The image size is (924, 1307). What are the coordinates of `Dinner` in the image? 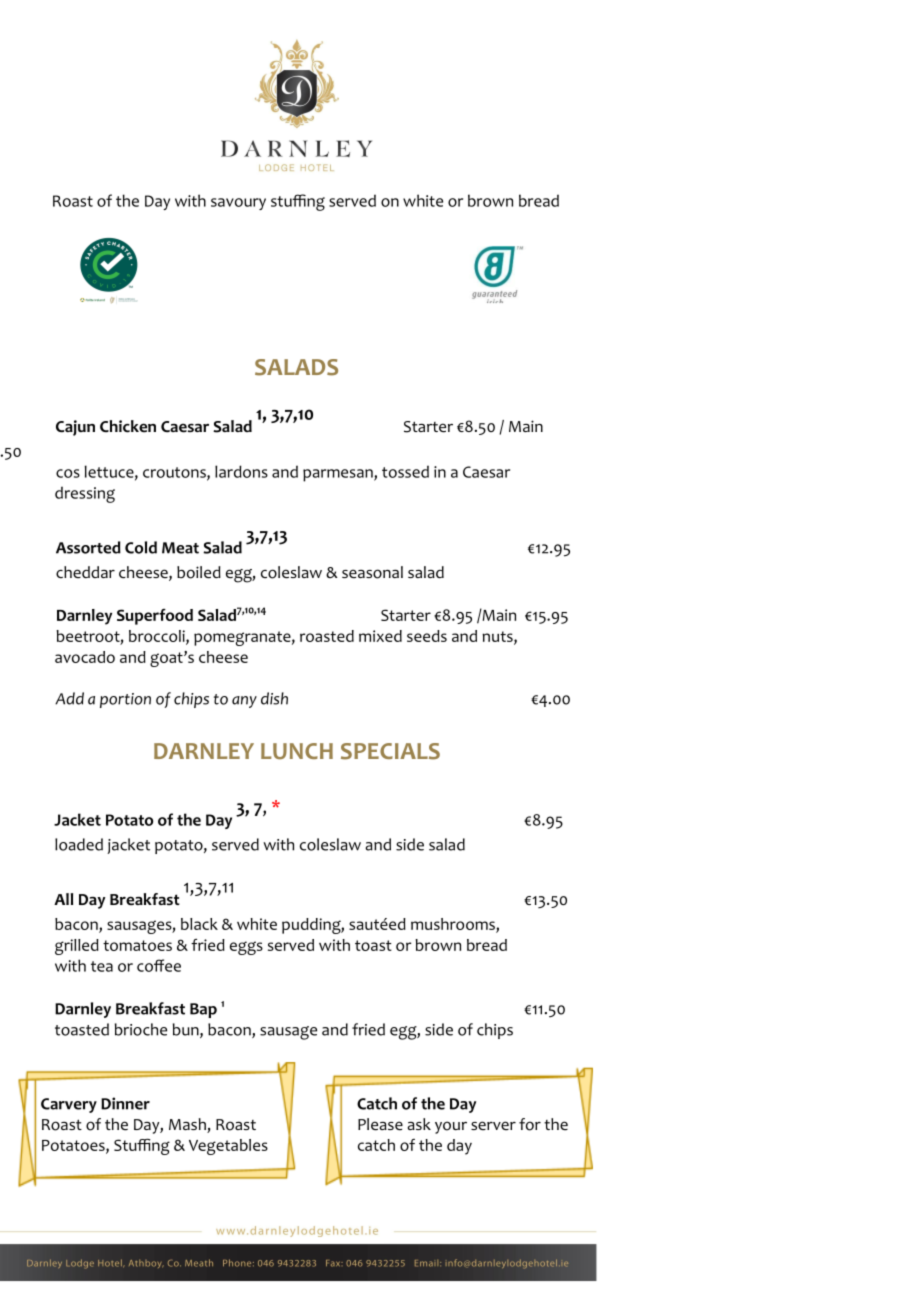 It's located at (125, 1103).
